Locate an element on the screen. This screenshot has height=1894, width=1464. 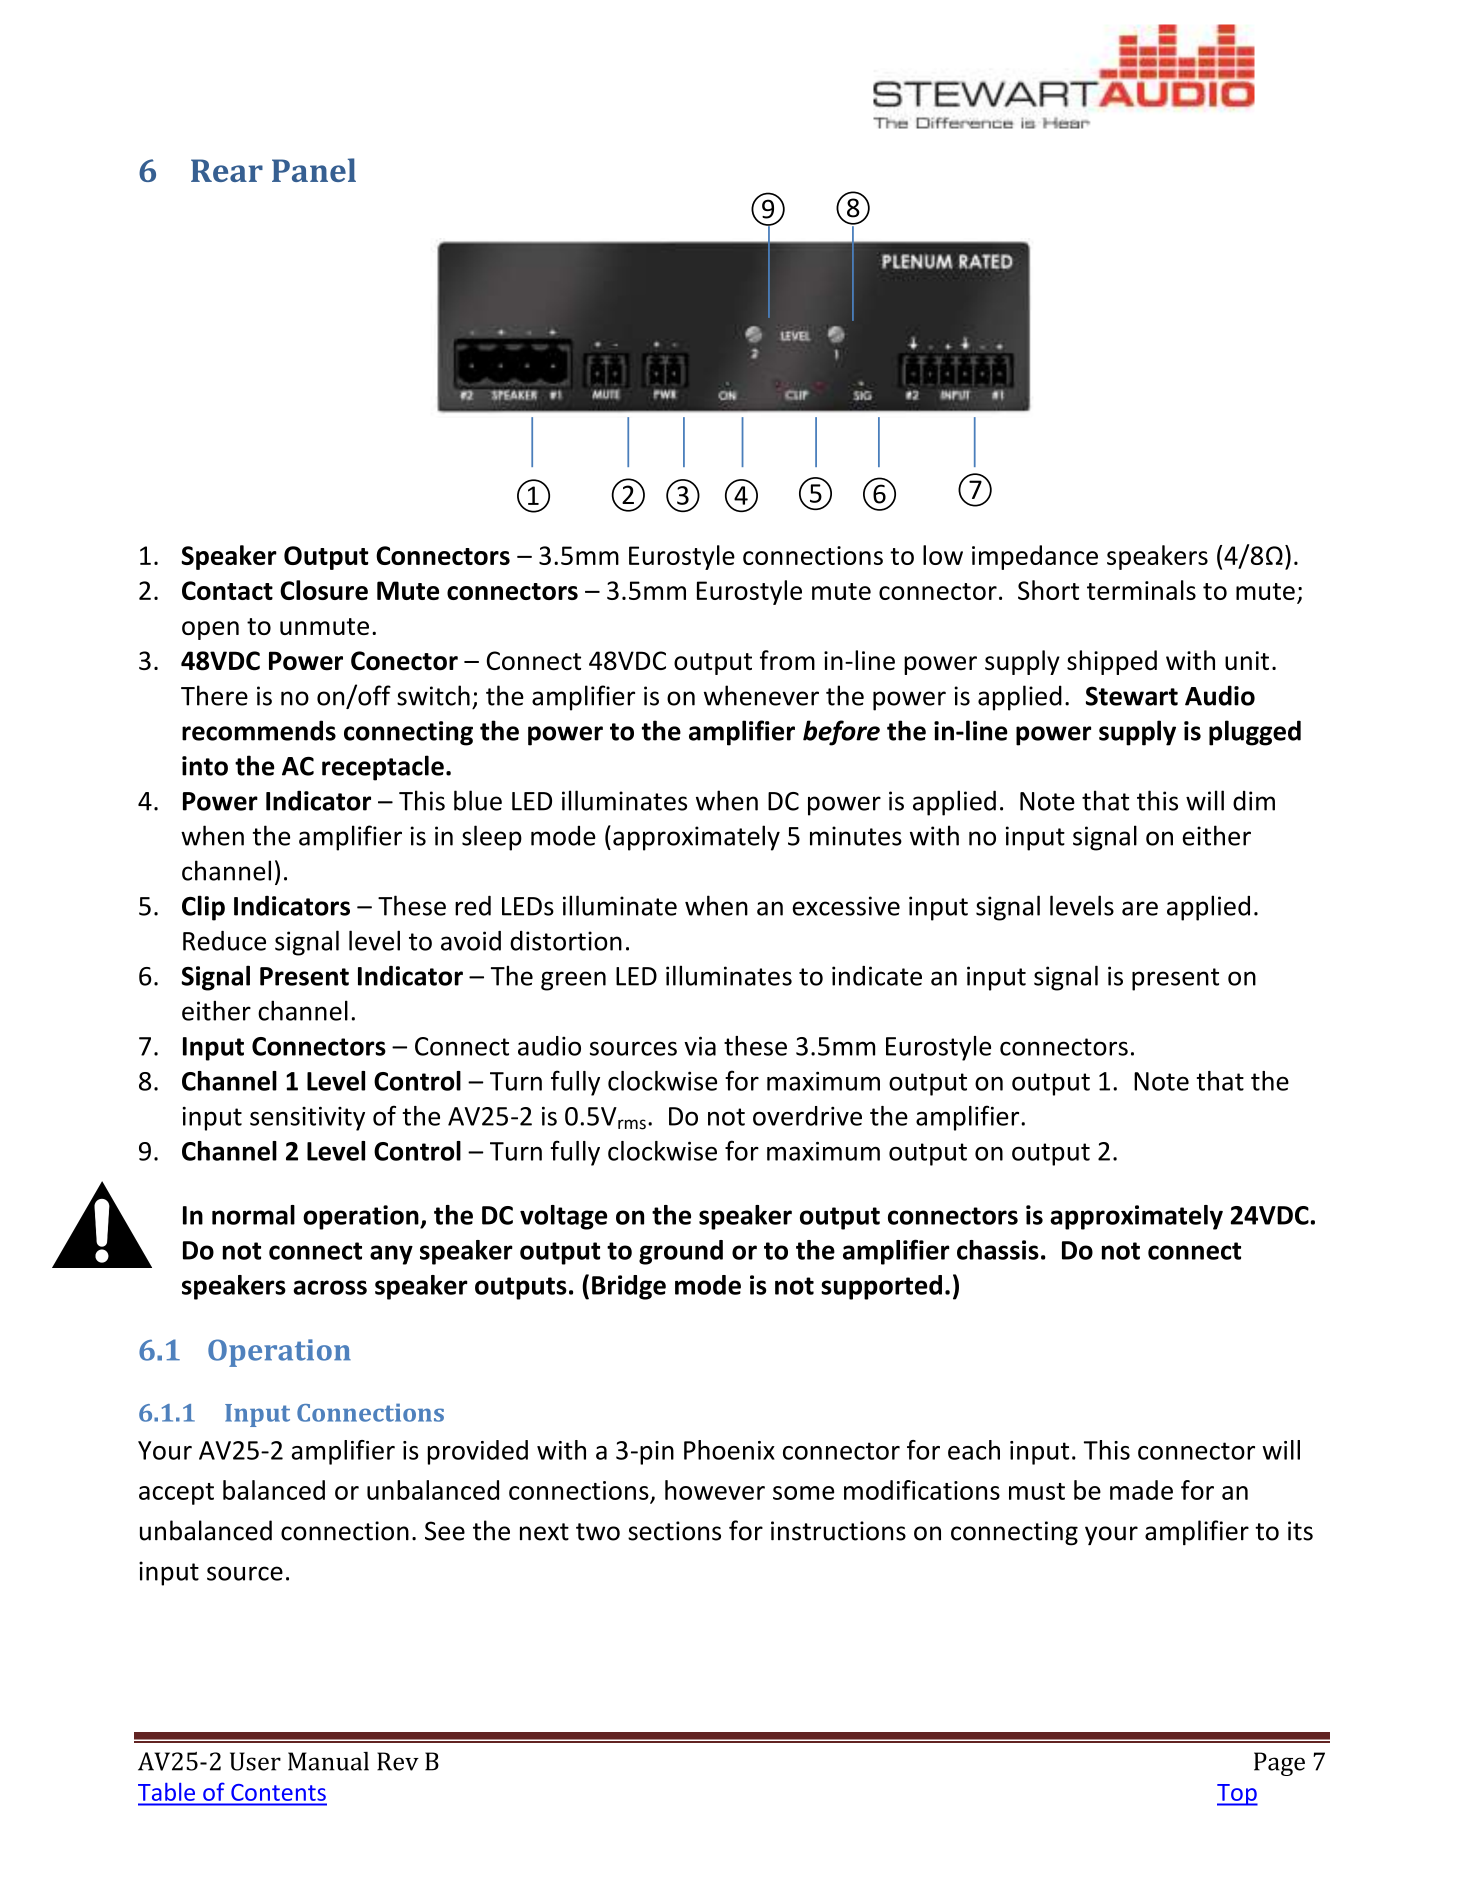
Stewart is located at coordinates (1132, 696).
